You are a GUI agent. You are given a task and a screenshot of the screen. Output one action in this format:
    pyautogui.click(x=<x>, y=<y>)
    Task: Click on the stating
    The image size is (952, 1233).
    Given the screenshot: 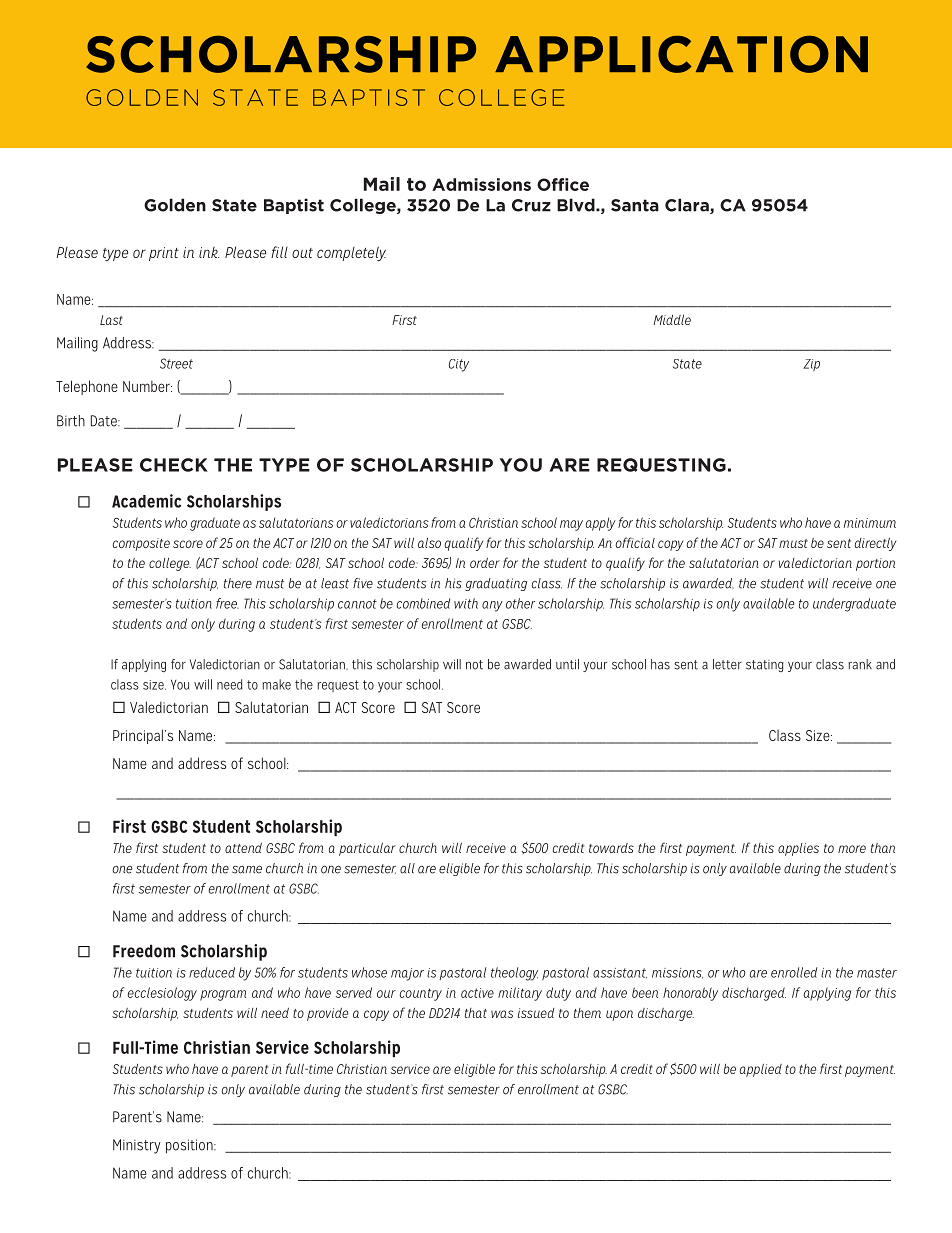 What is the action you would take?
    pyautogui.click(x=765, y=666)
